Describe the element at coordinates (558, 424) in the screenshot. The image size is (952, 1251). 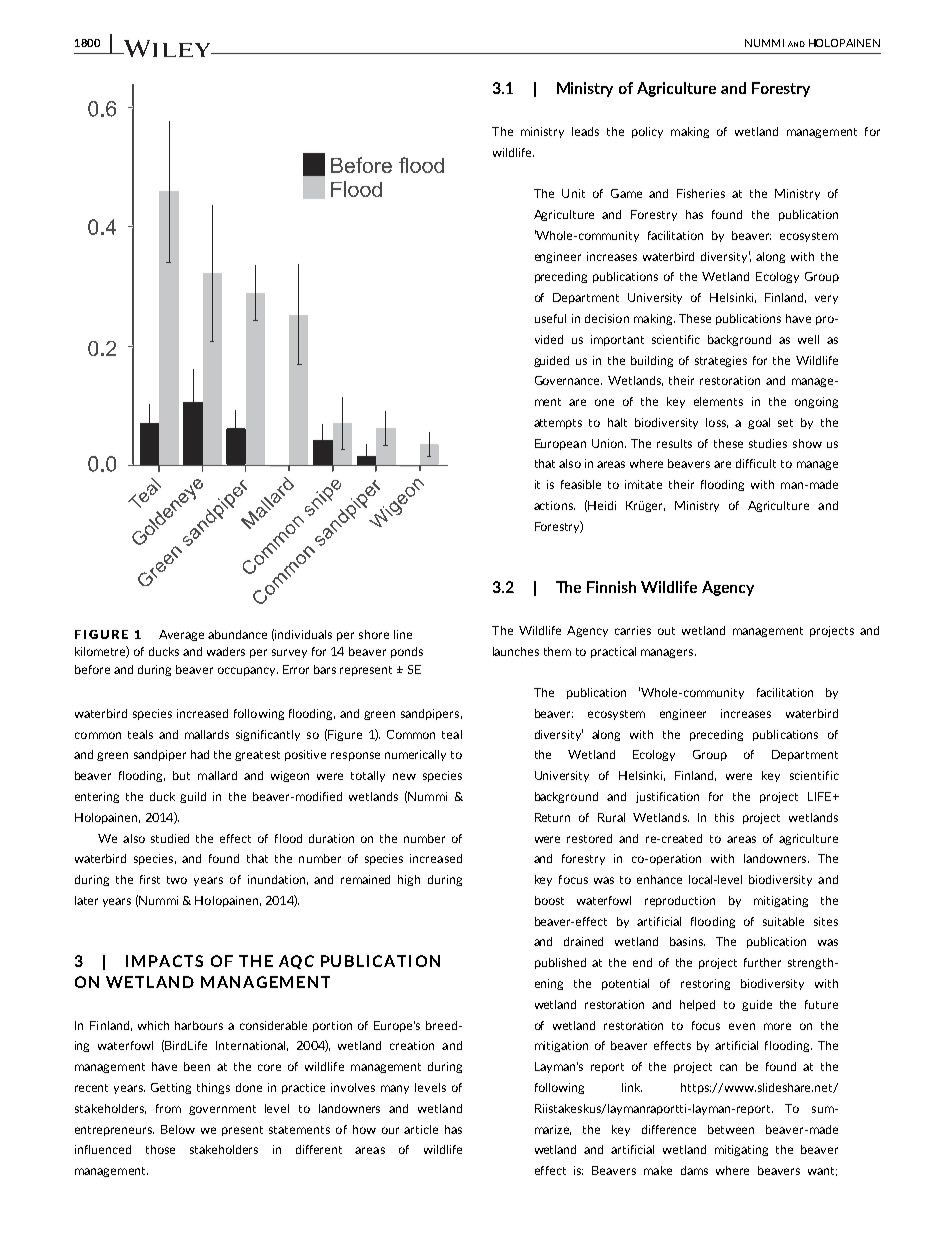
I see `attempts` at that location.
